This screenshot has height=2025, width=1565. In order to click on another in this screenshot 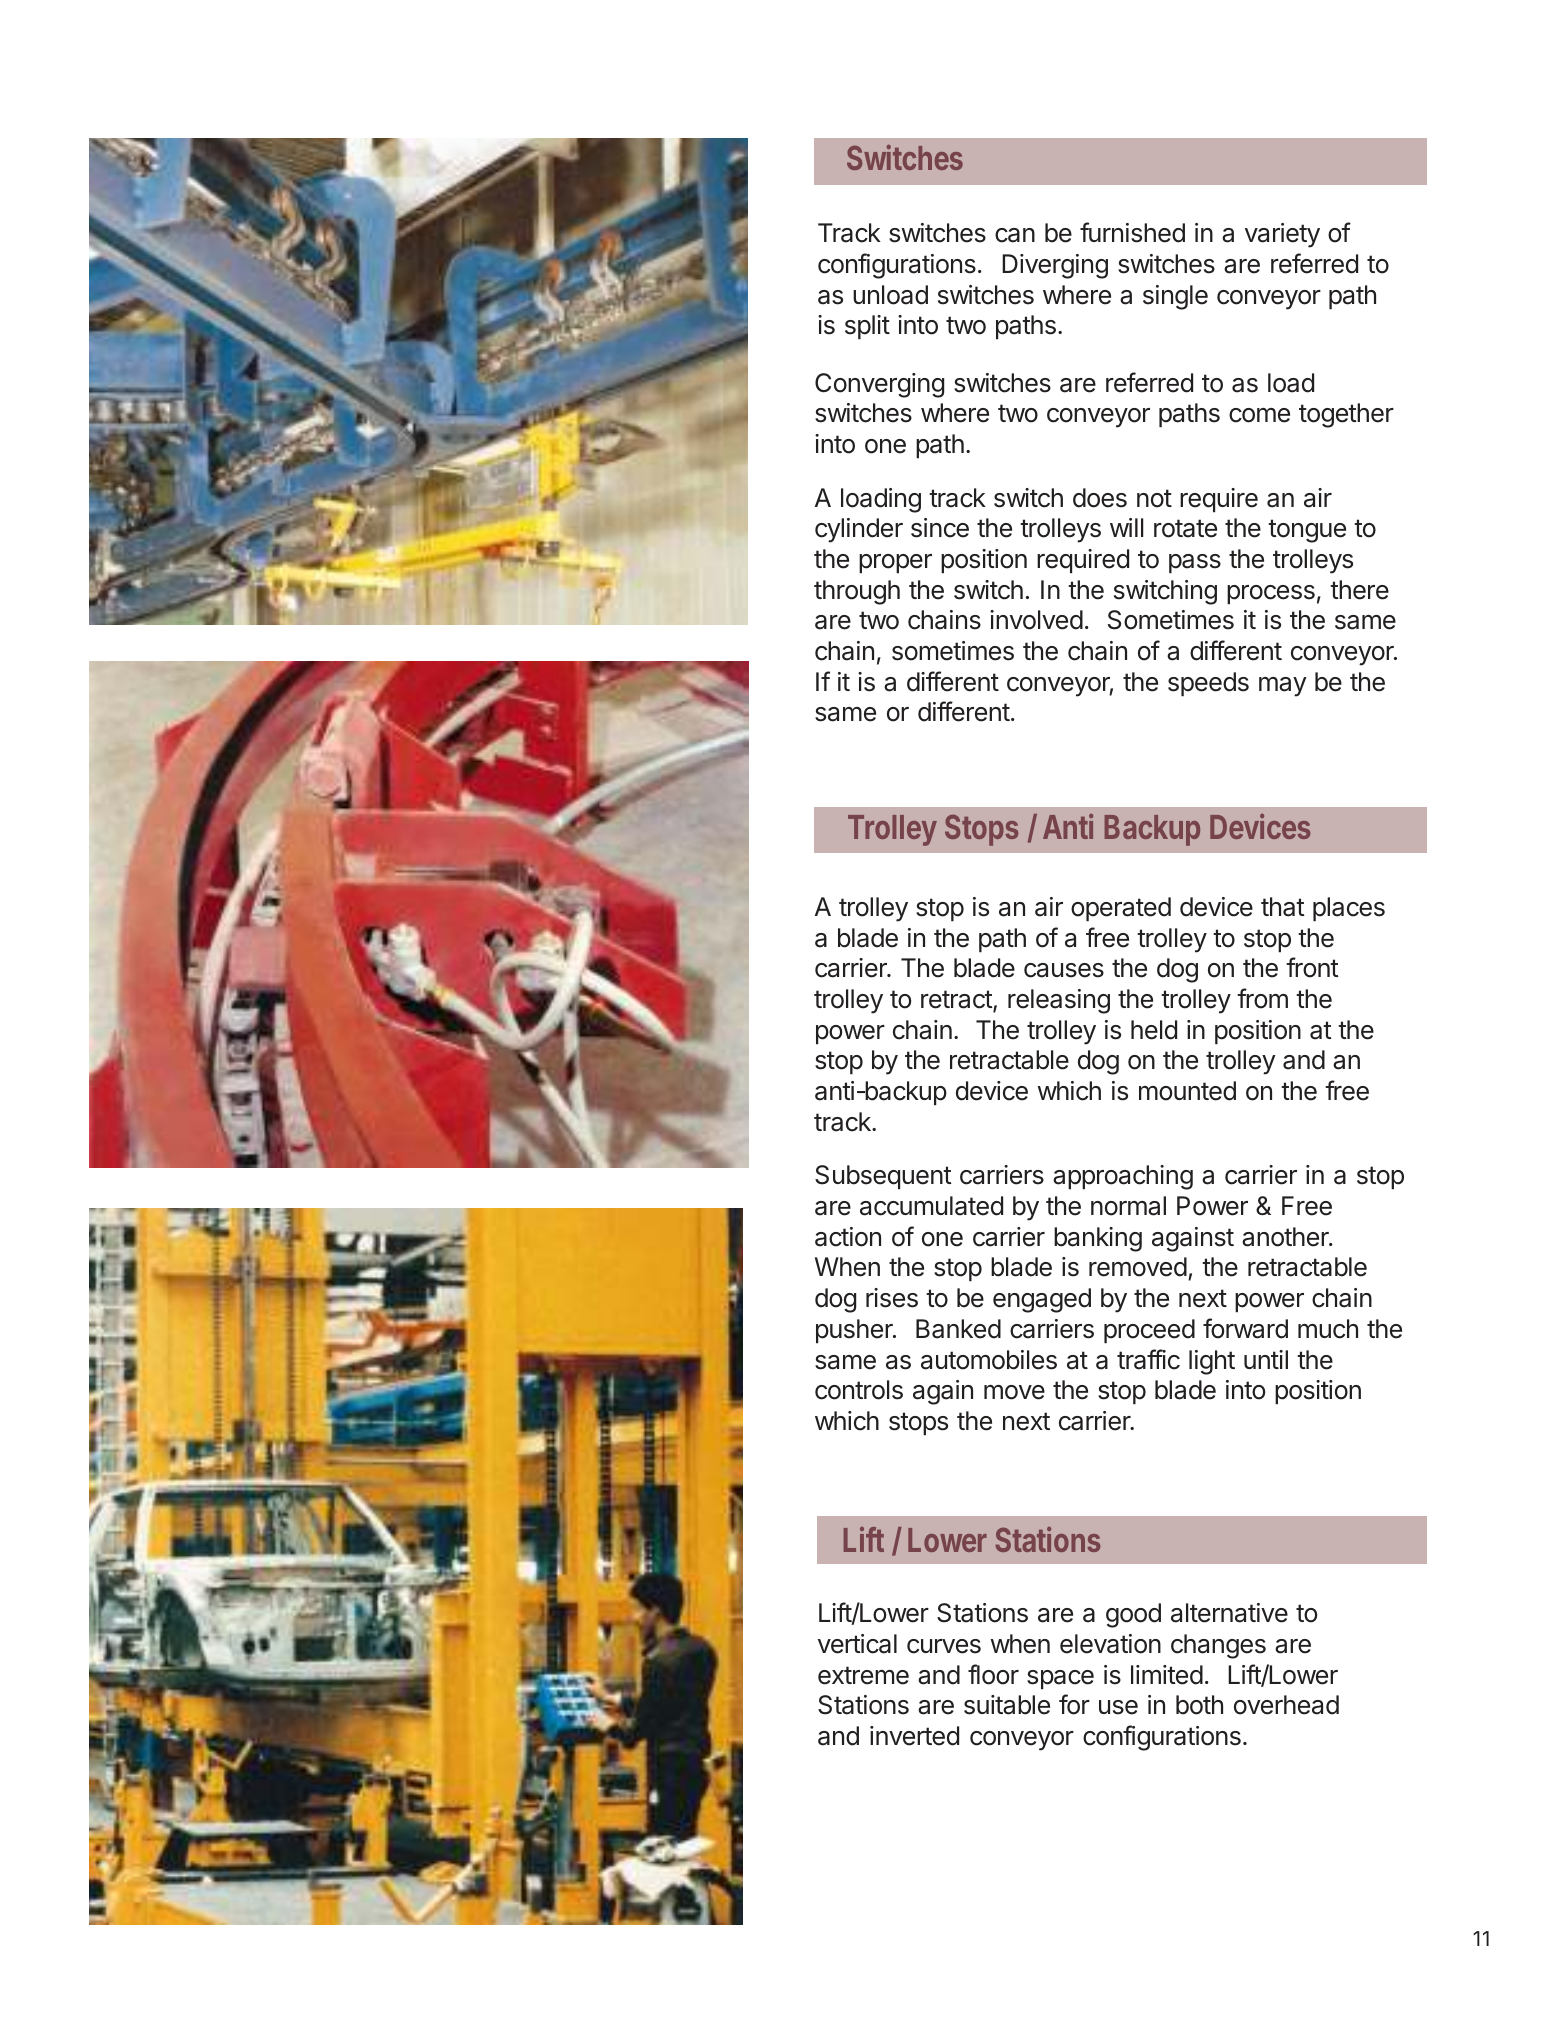, I will do `click(1286, 1237)`.
